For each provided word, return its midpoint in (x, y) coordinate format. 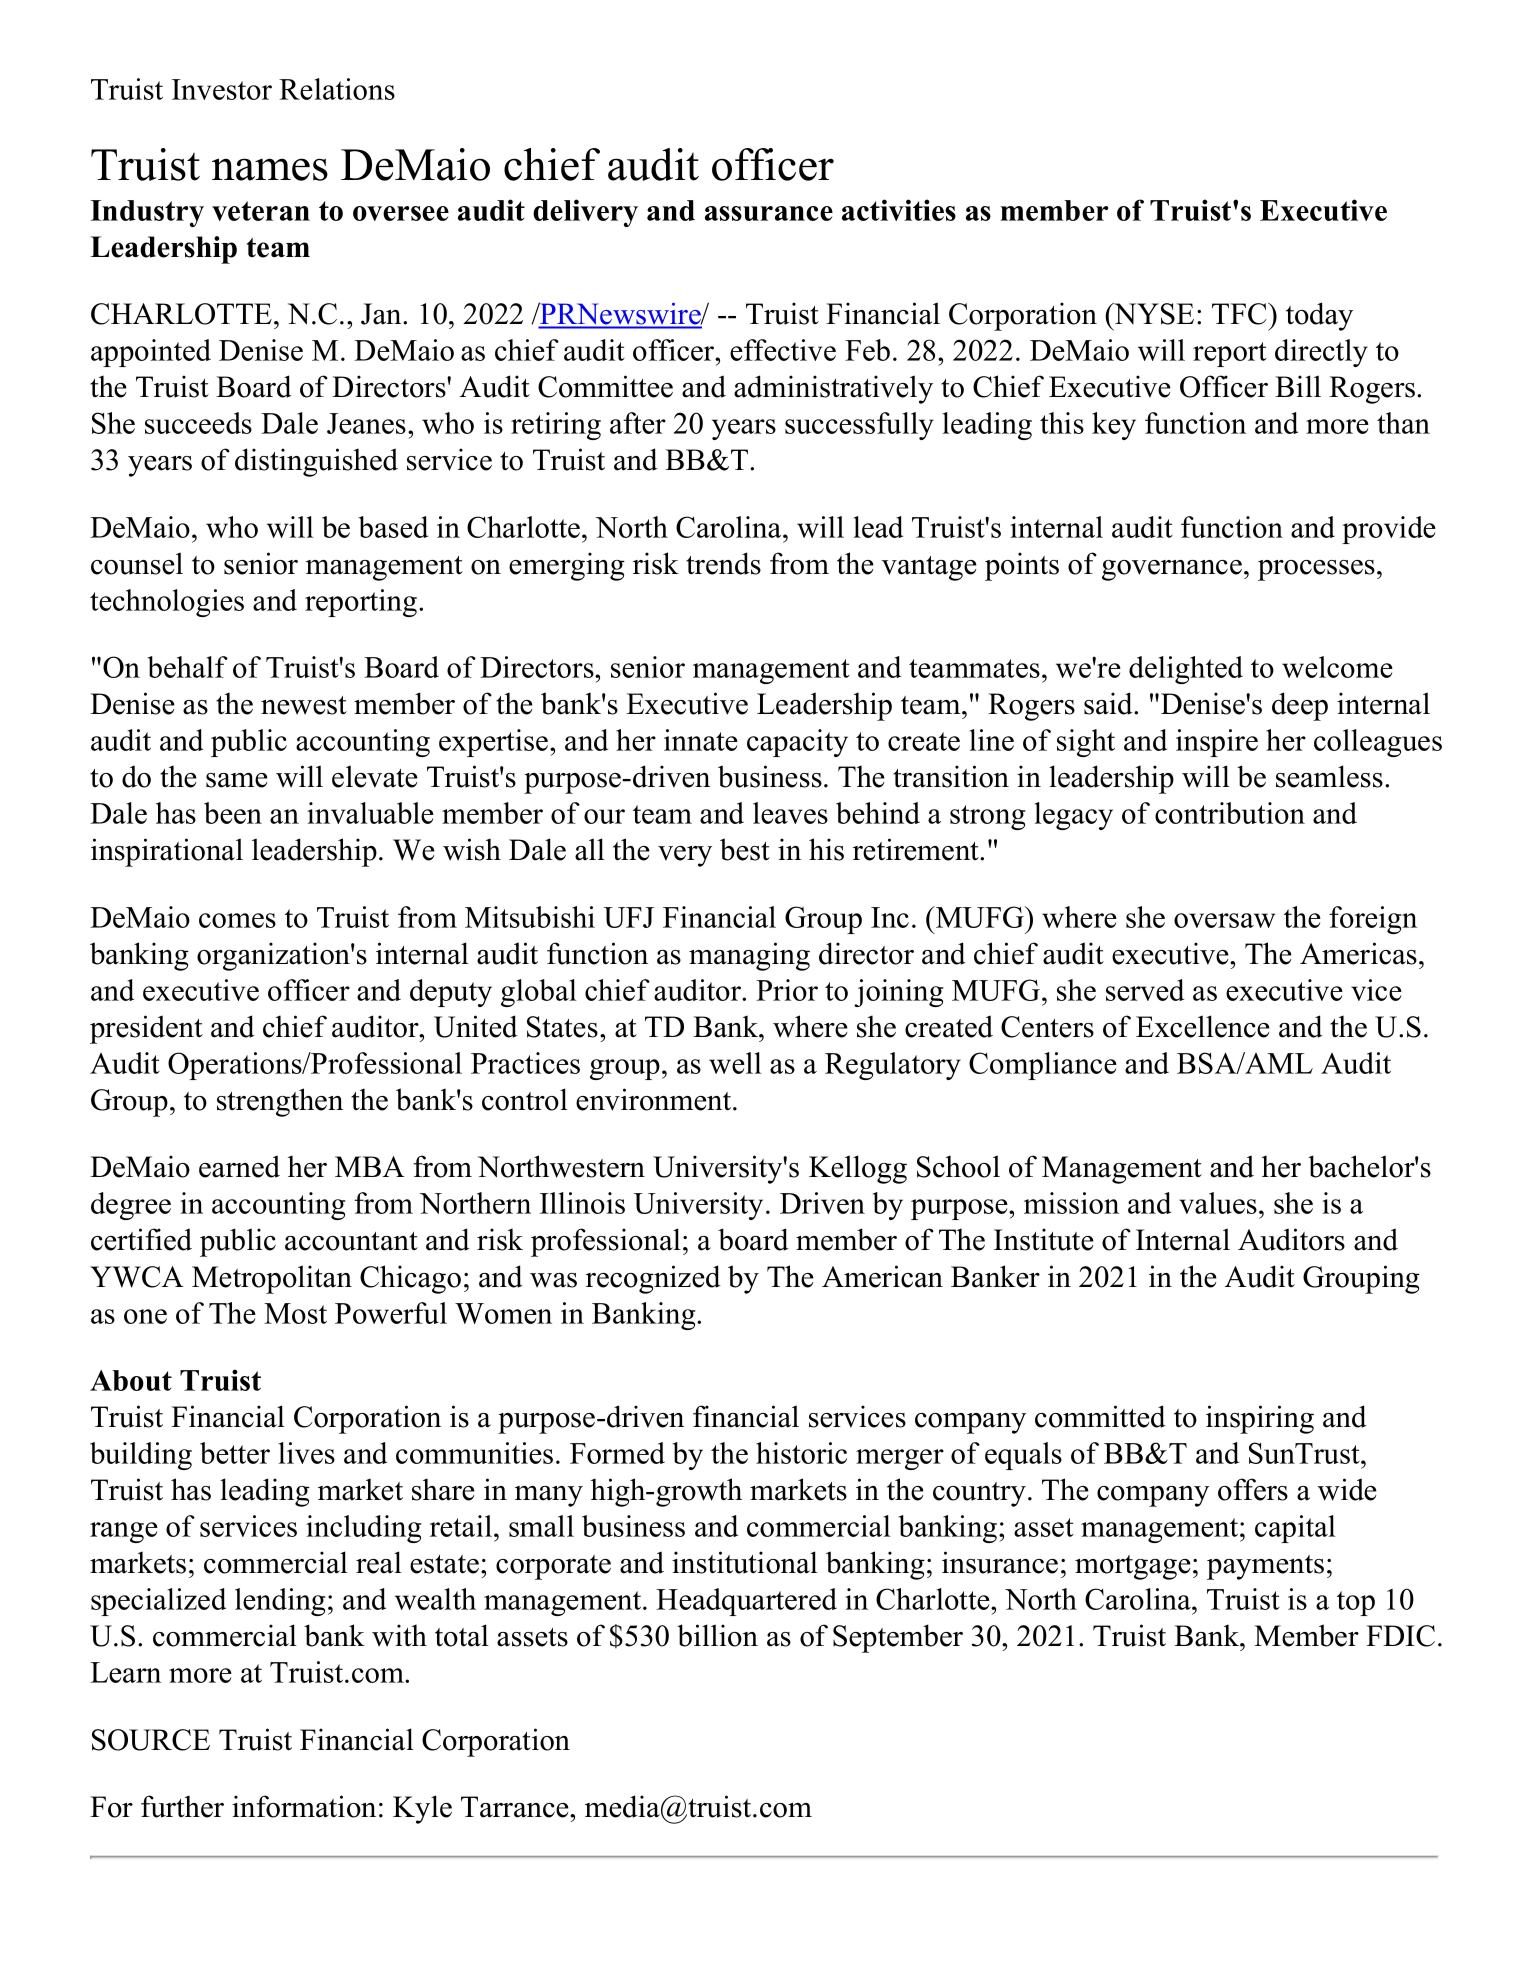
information (304, 1806)
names (270, 169)
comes (237, 920)
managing (749, 956)
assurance (769, 213)
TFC (1240, 314)
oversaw (1224, 920)
